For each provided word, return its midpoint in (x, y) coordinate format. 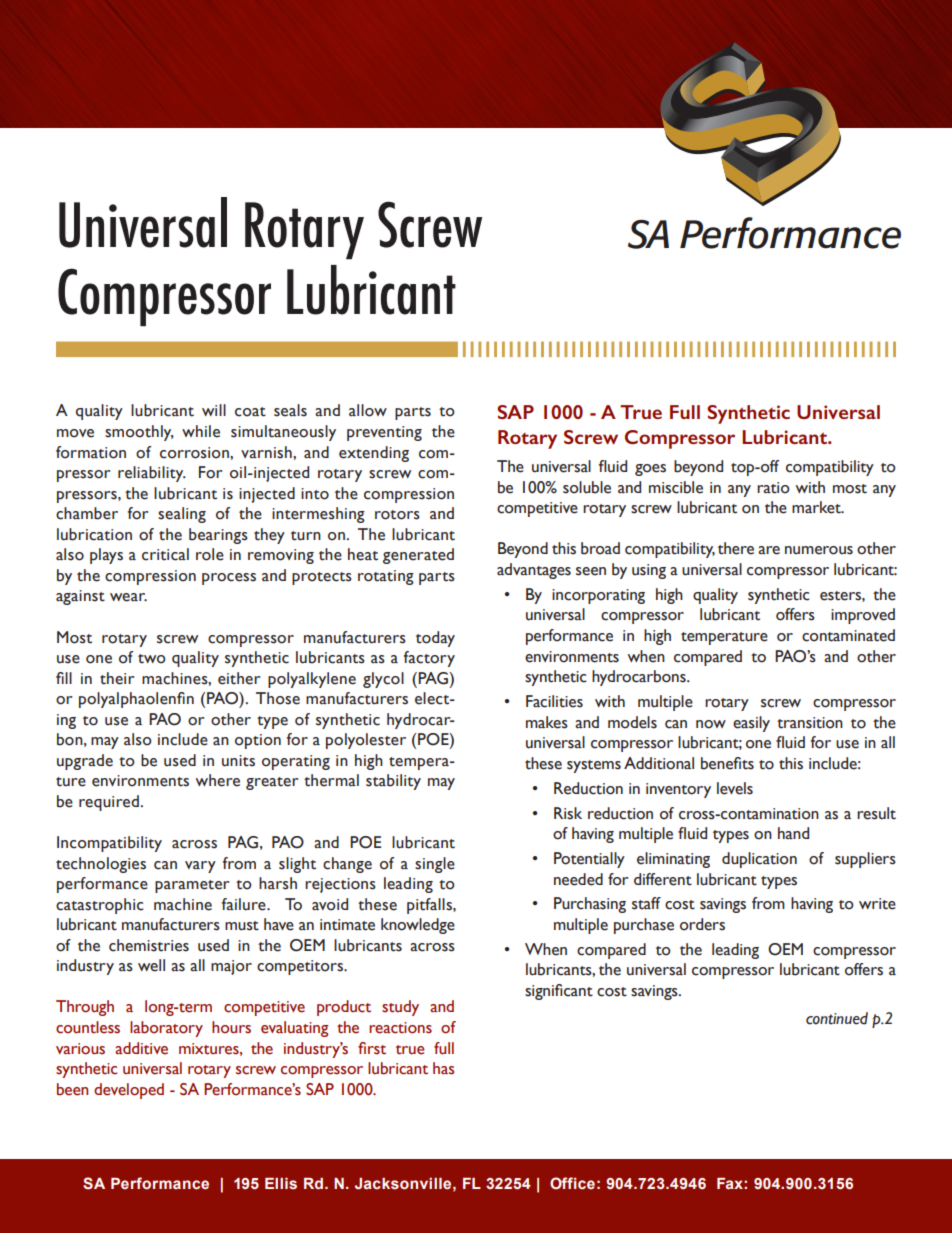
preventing (384, 433)
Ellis (281, 1184)
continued (837, 1018)
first (372, 1048)
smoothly (139, 433)
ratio (773, 488)
